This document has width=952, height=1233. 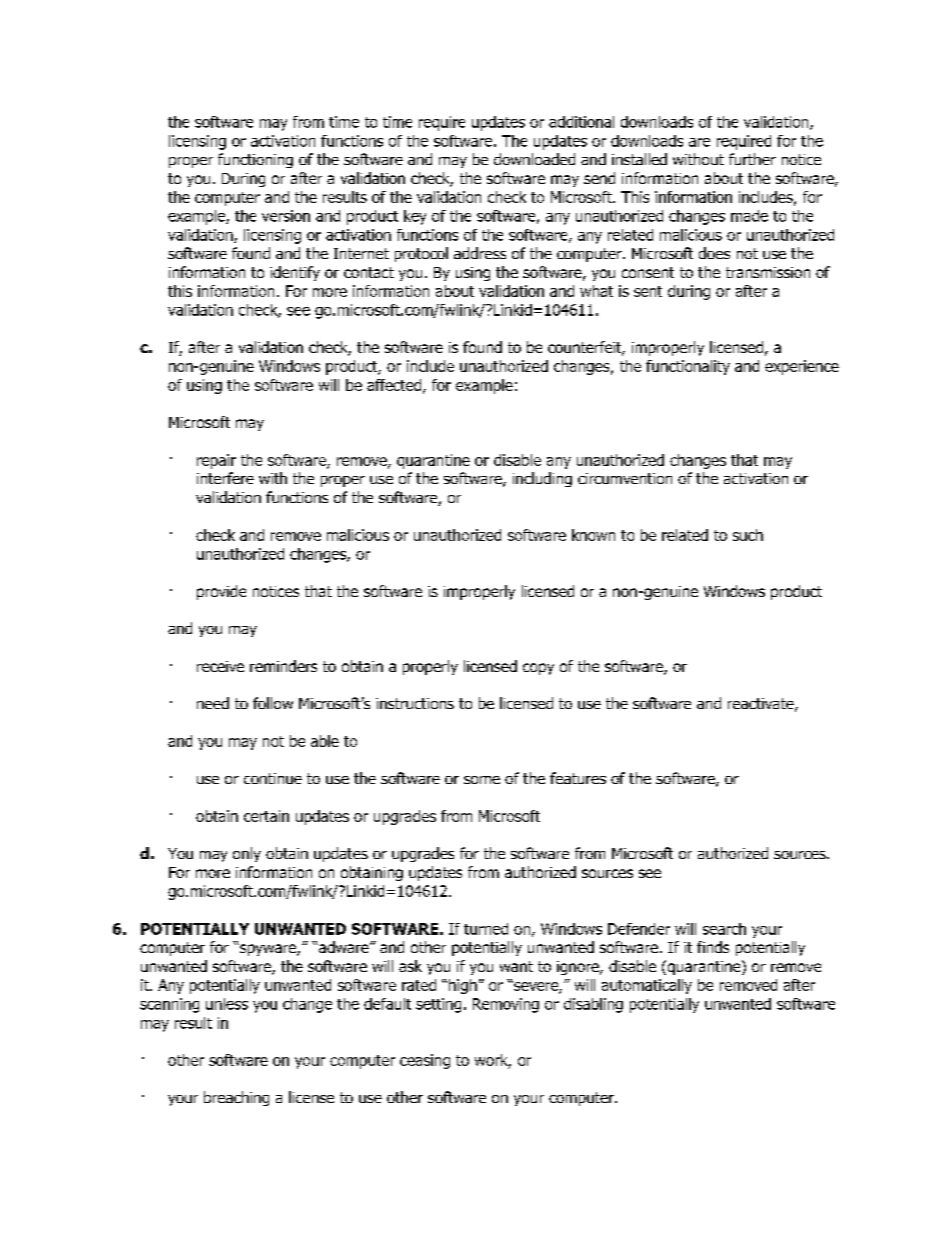 I want to click on repair, so click(x=216, y=461).
